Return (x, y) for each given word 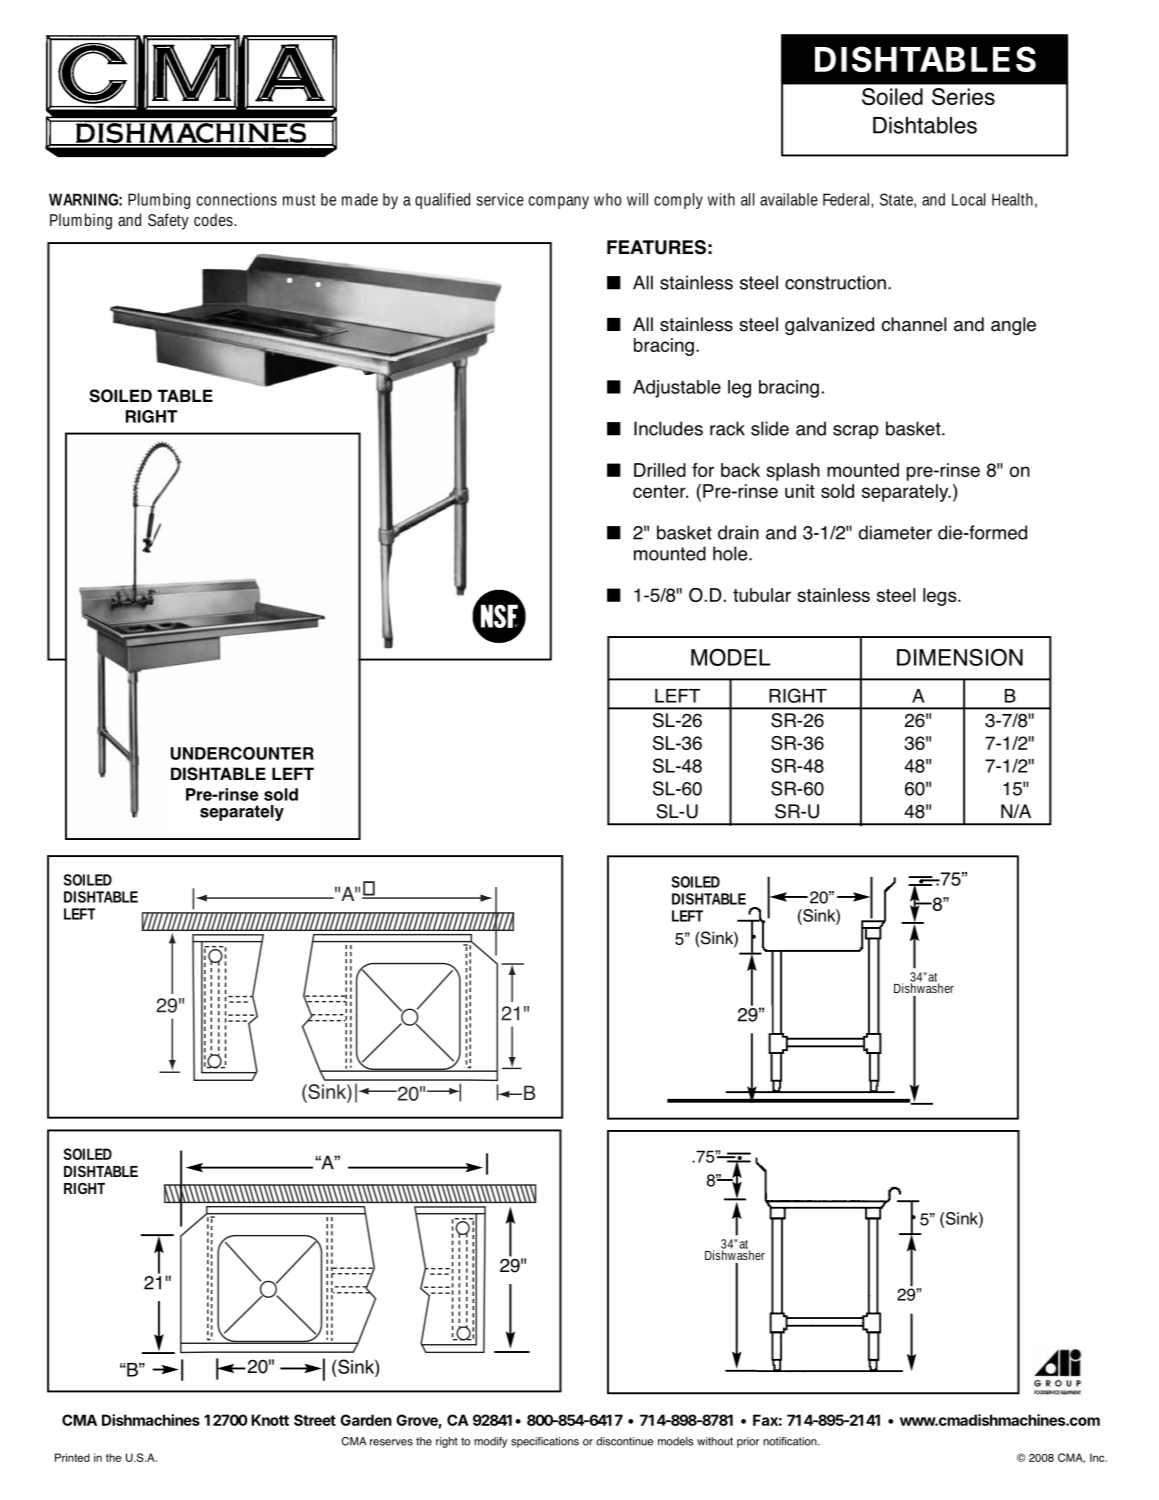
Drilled (660, 470)
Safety (168, 221)
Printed (72, 1457)
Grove (417, 1421)
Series (963, 97)
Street (315, 1420)
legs (941, 597)
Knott (270, 1420)
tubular (762, 595)
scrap (856, 432)
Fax (765, 1420)
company (559, 202)
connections (237, 199)
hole (731, 553)
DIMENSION (960, 657)
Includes (668, 428)
